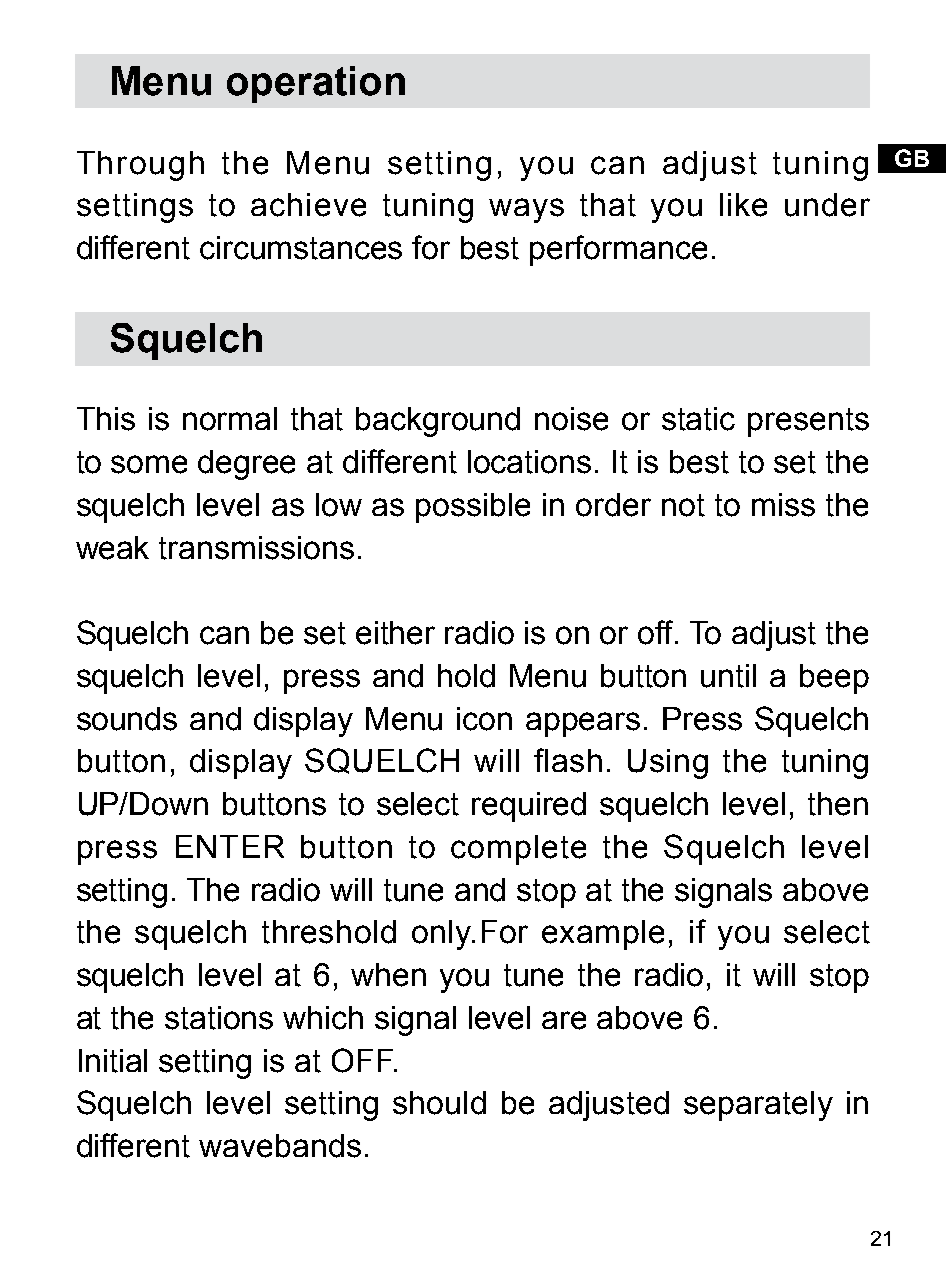 The width and height of the screenshot is (946, 1288). I want to click on until, so click(728, 676).
